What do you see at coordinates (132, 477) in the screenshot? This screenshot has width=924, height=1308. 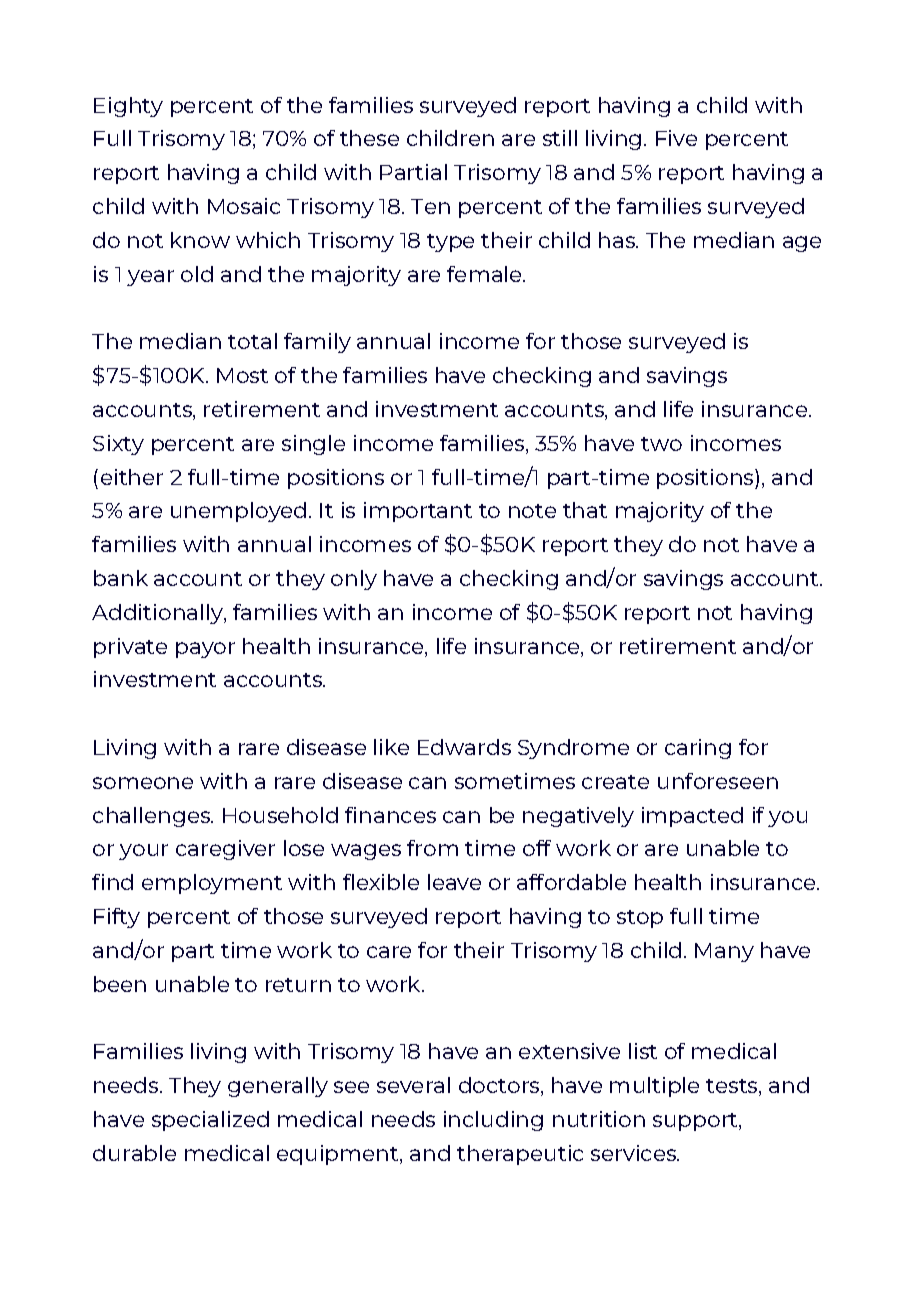 I see `either` at bounding box center [132, 477].
